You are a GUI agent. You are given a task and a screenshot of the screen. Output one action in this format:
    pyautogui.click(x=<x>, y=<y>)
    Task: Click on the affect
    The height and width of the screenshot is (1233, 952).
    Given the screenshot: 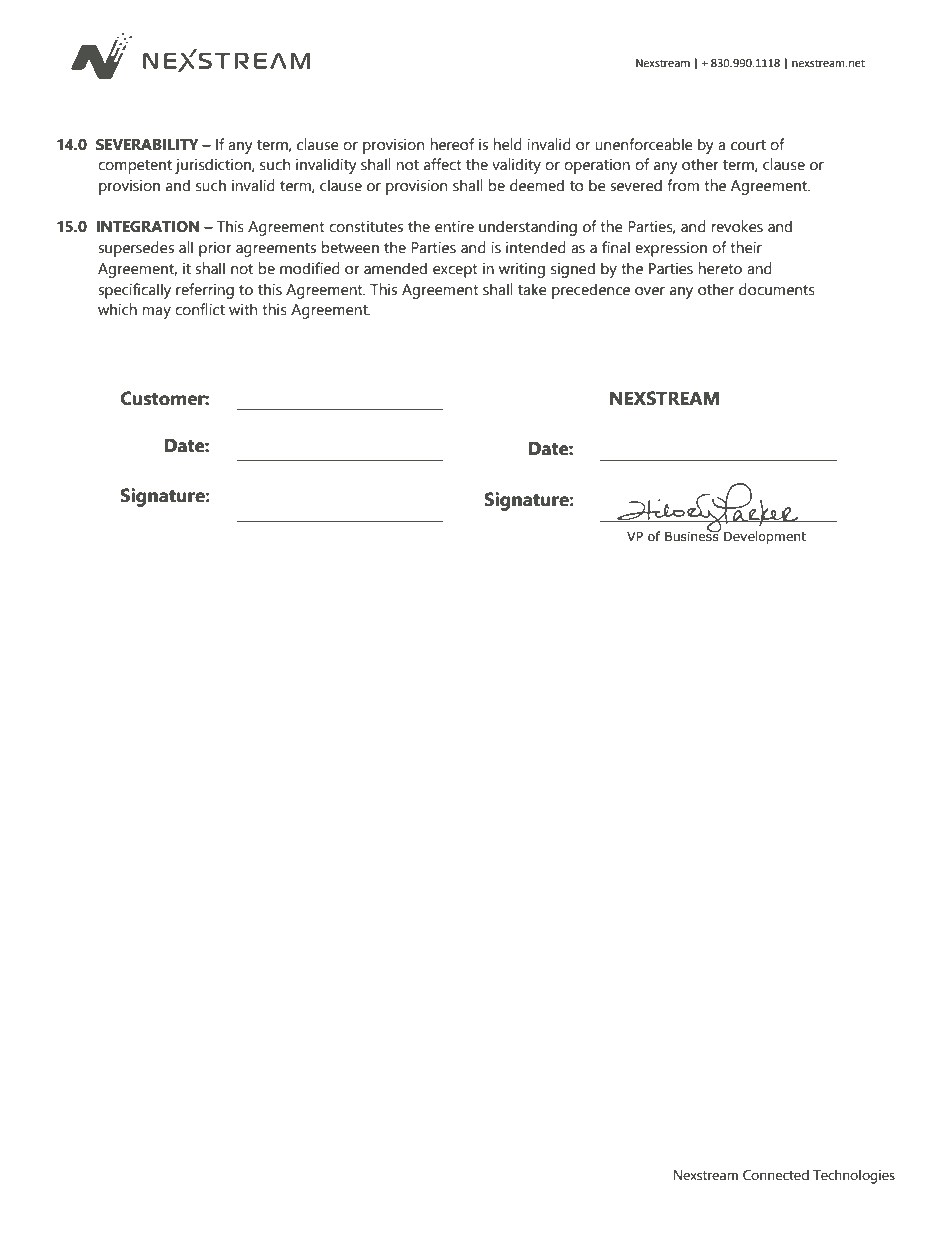 What is the action you would take?
    pyautogui.click(x=443, y=164)
